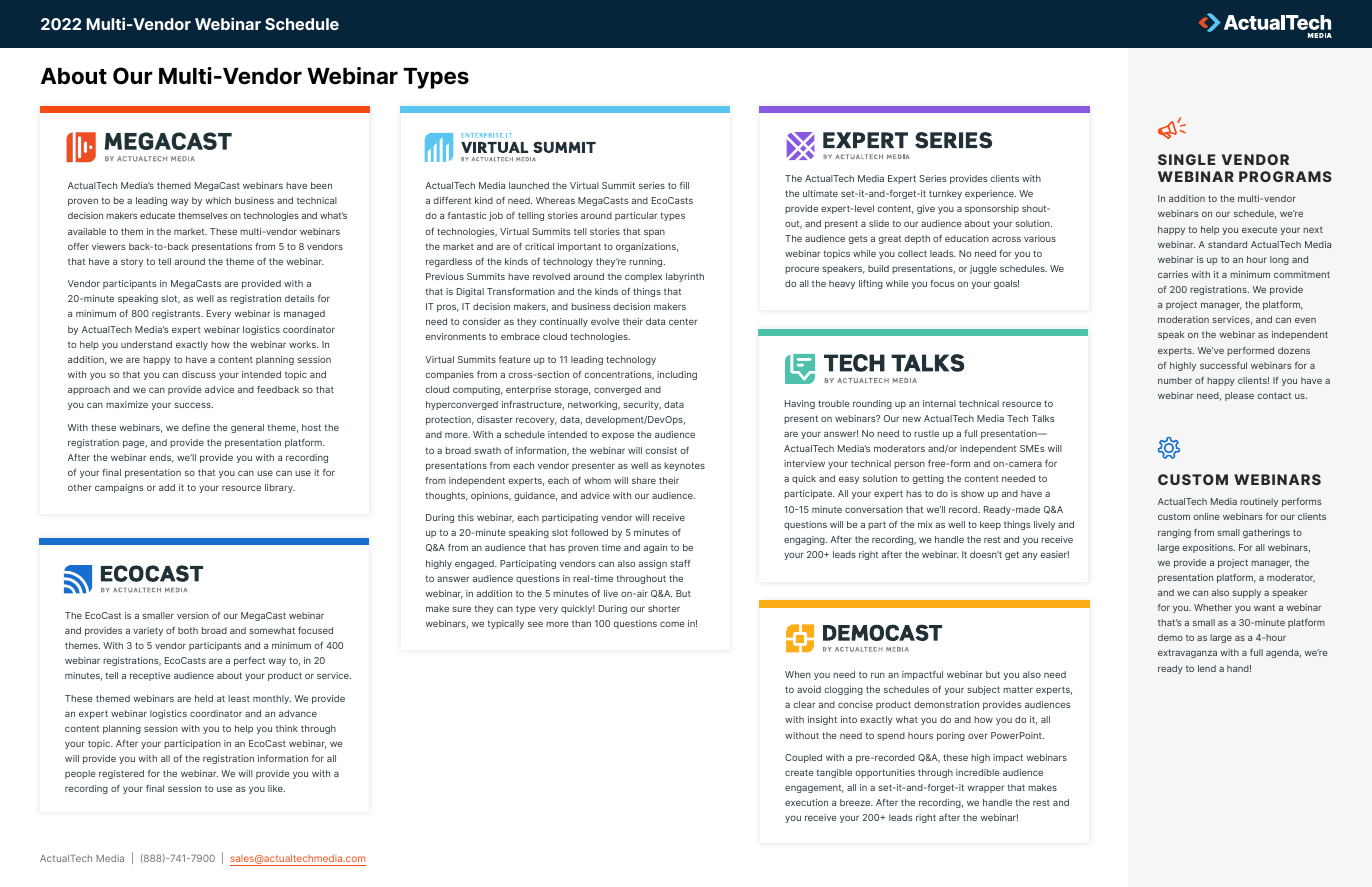  Describe the element at coordinates (986, 789) in the document. I see `wrapper` at that location.
